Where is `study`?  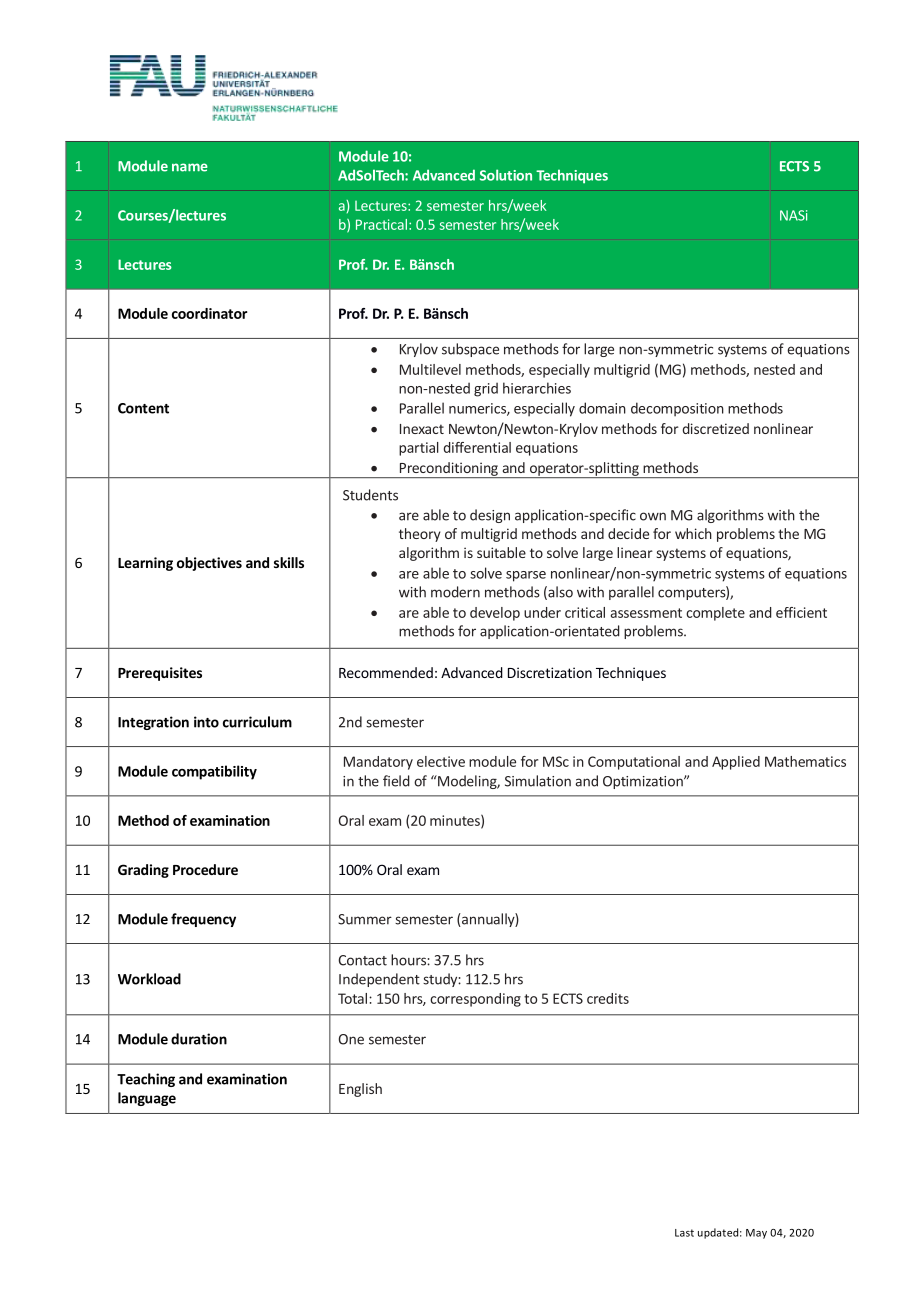 study is located at coordinates (441, 980).
